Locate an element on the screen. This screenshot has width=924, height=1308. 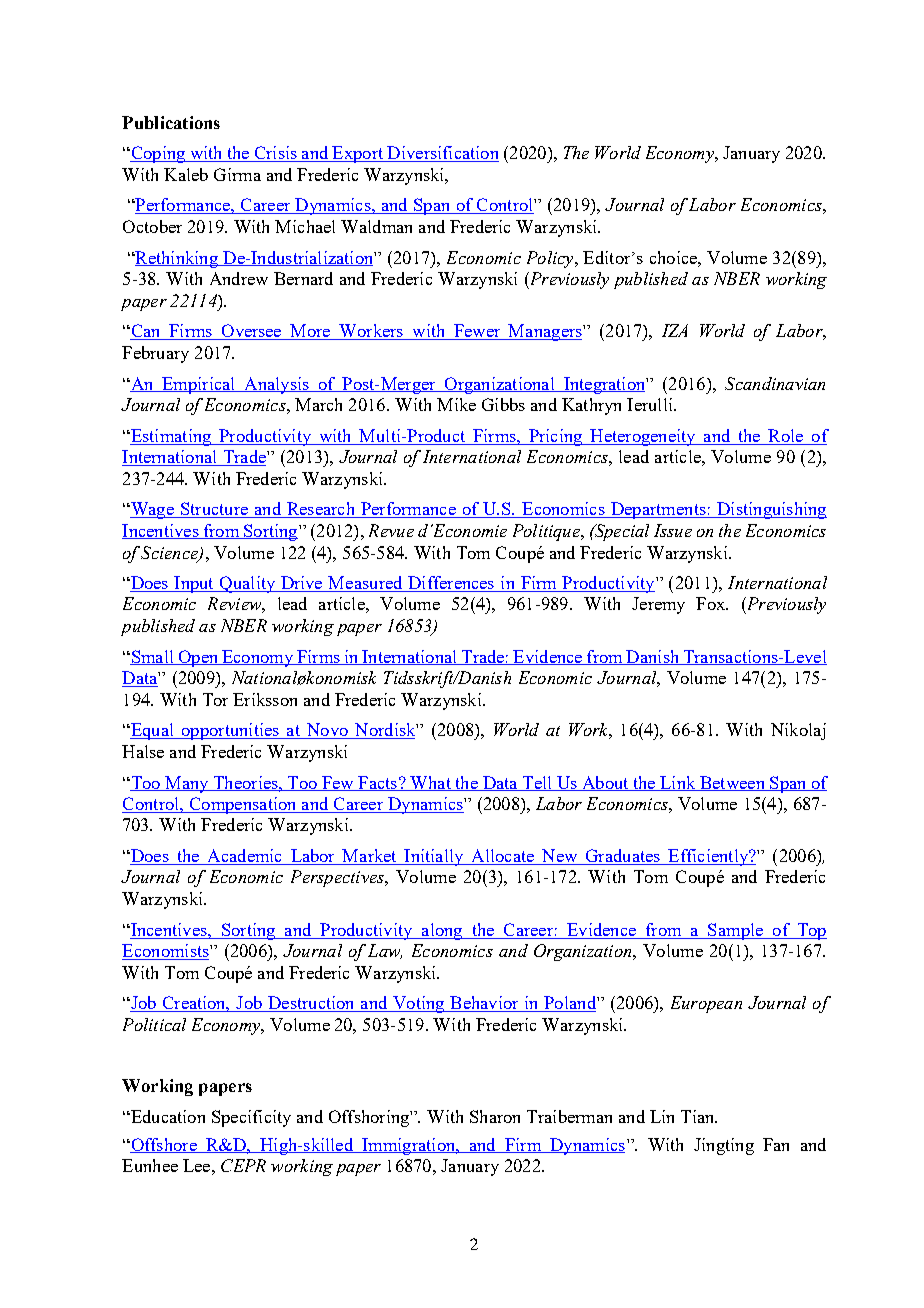
Between is located at coordinates (732, 783).
